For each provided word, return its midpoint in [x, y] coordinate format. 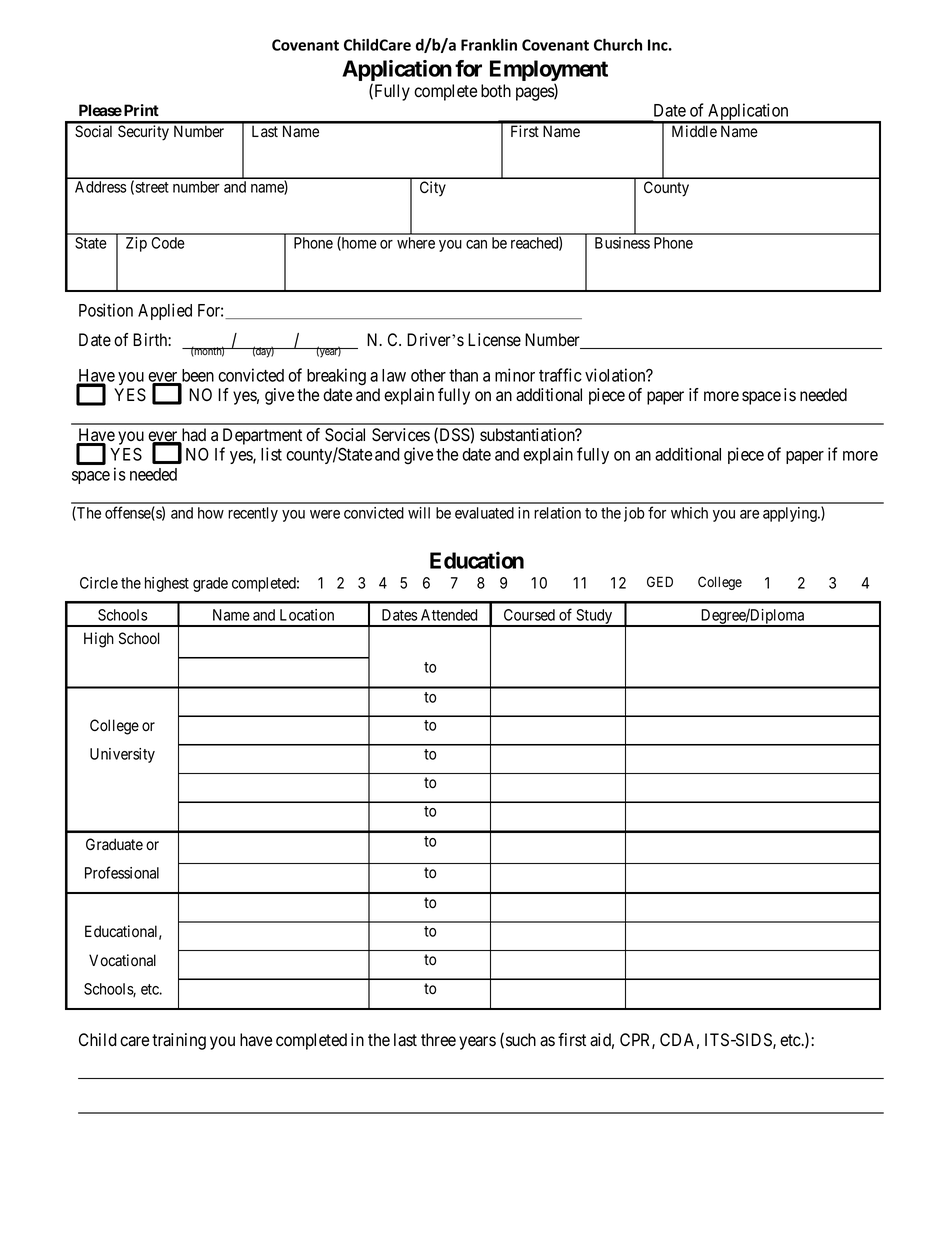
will [419, 513]
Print [140, 110]
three [438, 1040]
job [634, 514]
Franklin [489, 44]
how [211, 513]
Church [618, 44]
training [179, 1041]
